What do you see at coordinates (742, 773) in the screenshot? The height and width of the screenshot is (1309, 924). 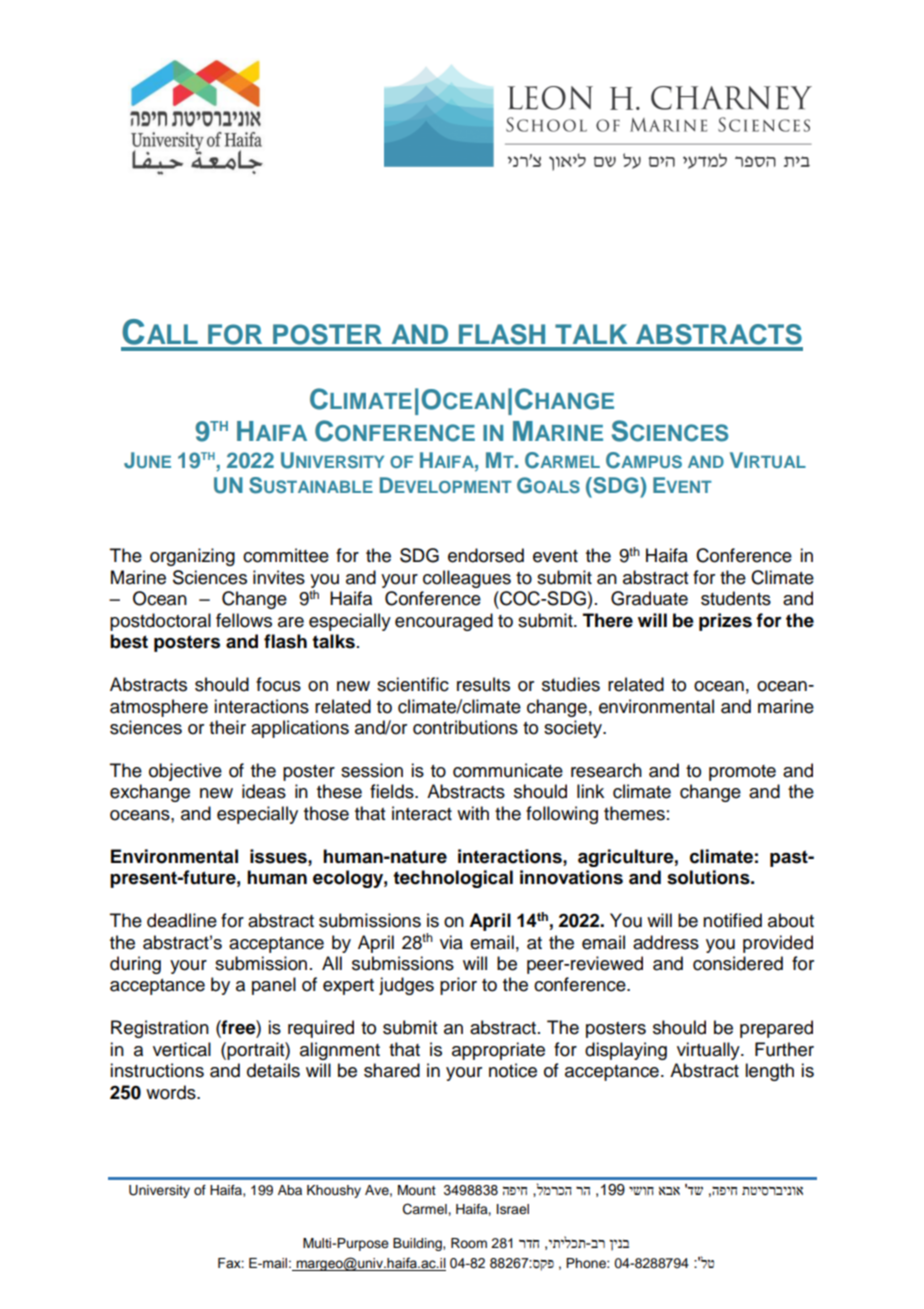 I see `promote` at bounding box center [742, 773].
